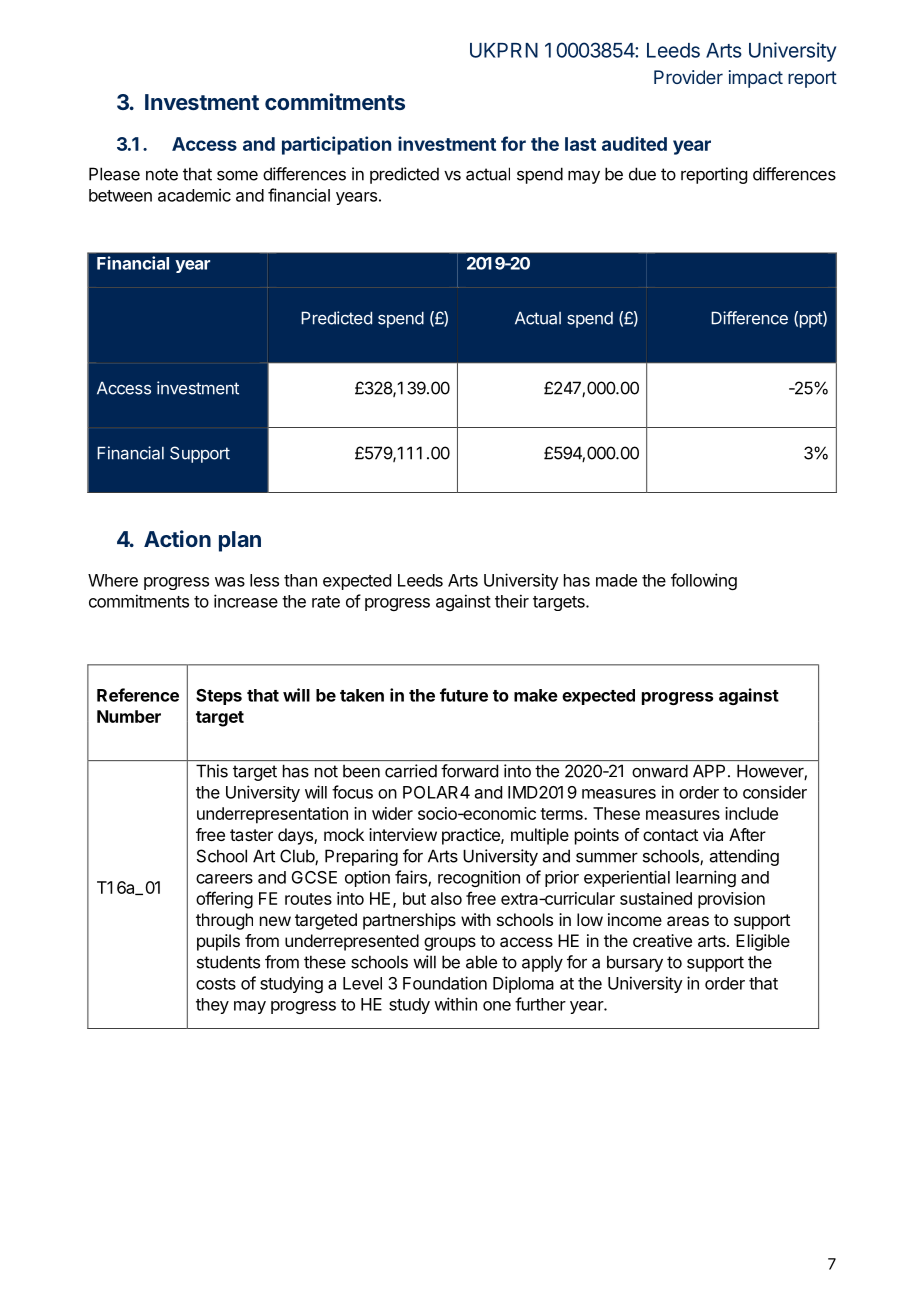 This image has width=924, height=1308. What do you see at coordinates (177, 538) in the image?
I see `Action` at bounding box center [177, 538].
